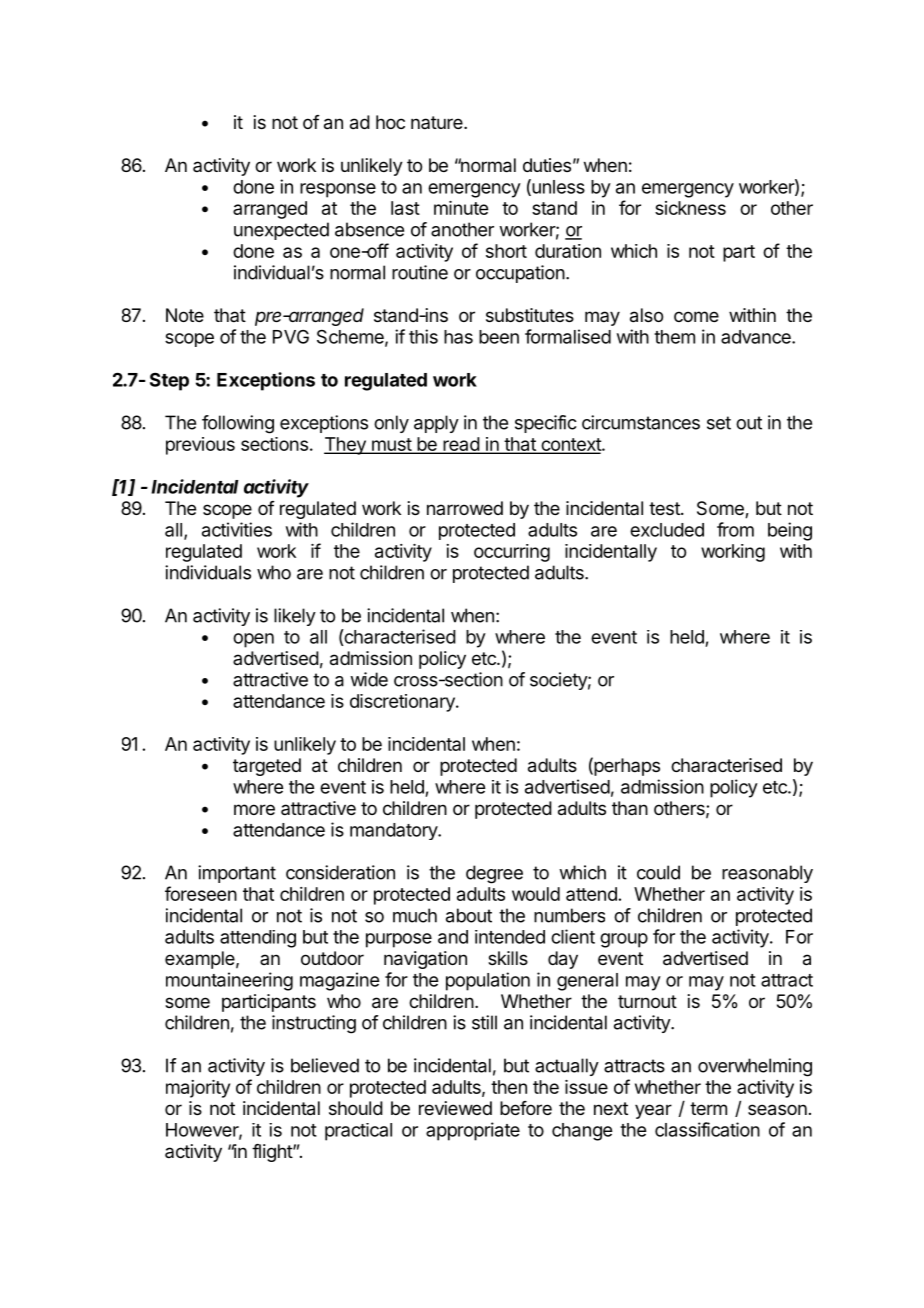  What do you see at coordinates (338, 190) in the document?
I see `response` at bounding box center [338, 190].
